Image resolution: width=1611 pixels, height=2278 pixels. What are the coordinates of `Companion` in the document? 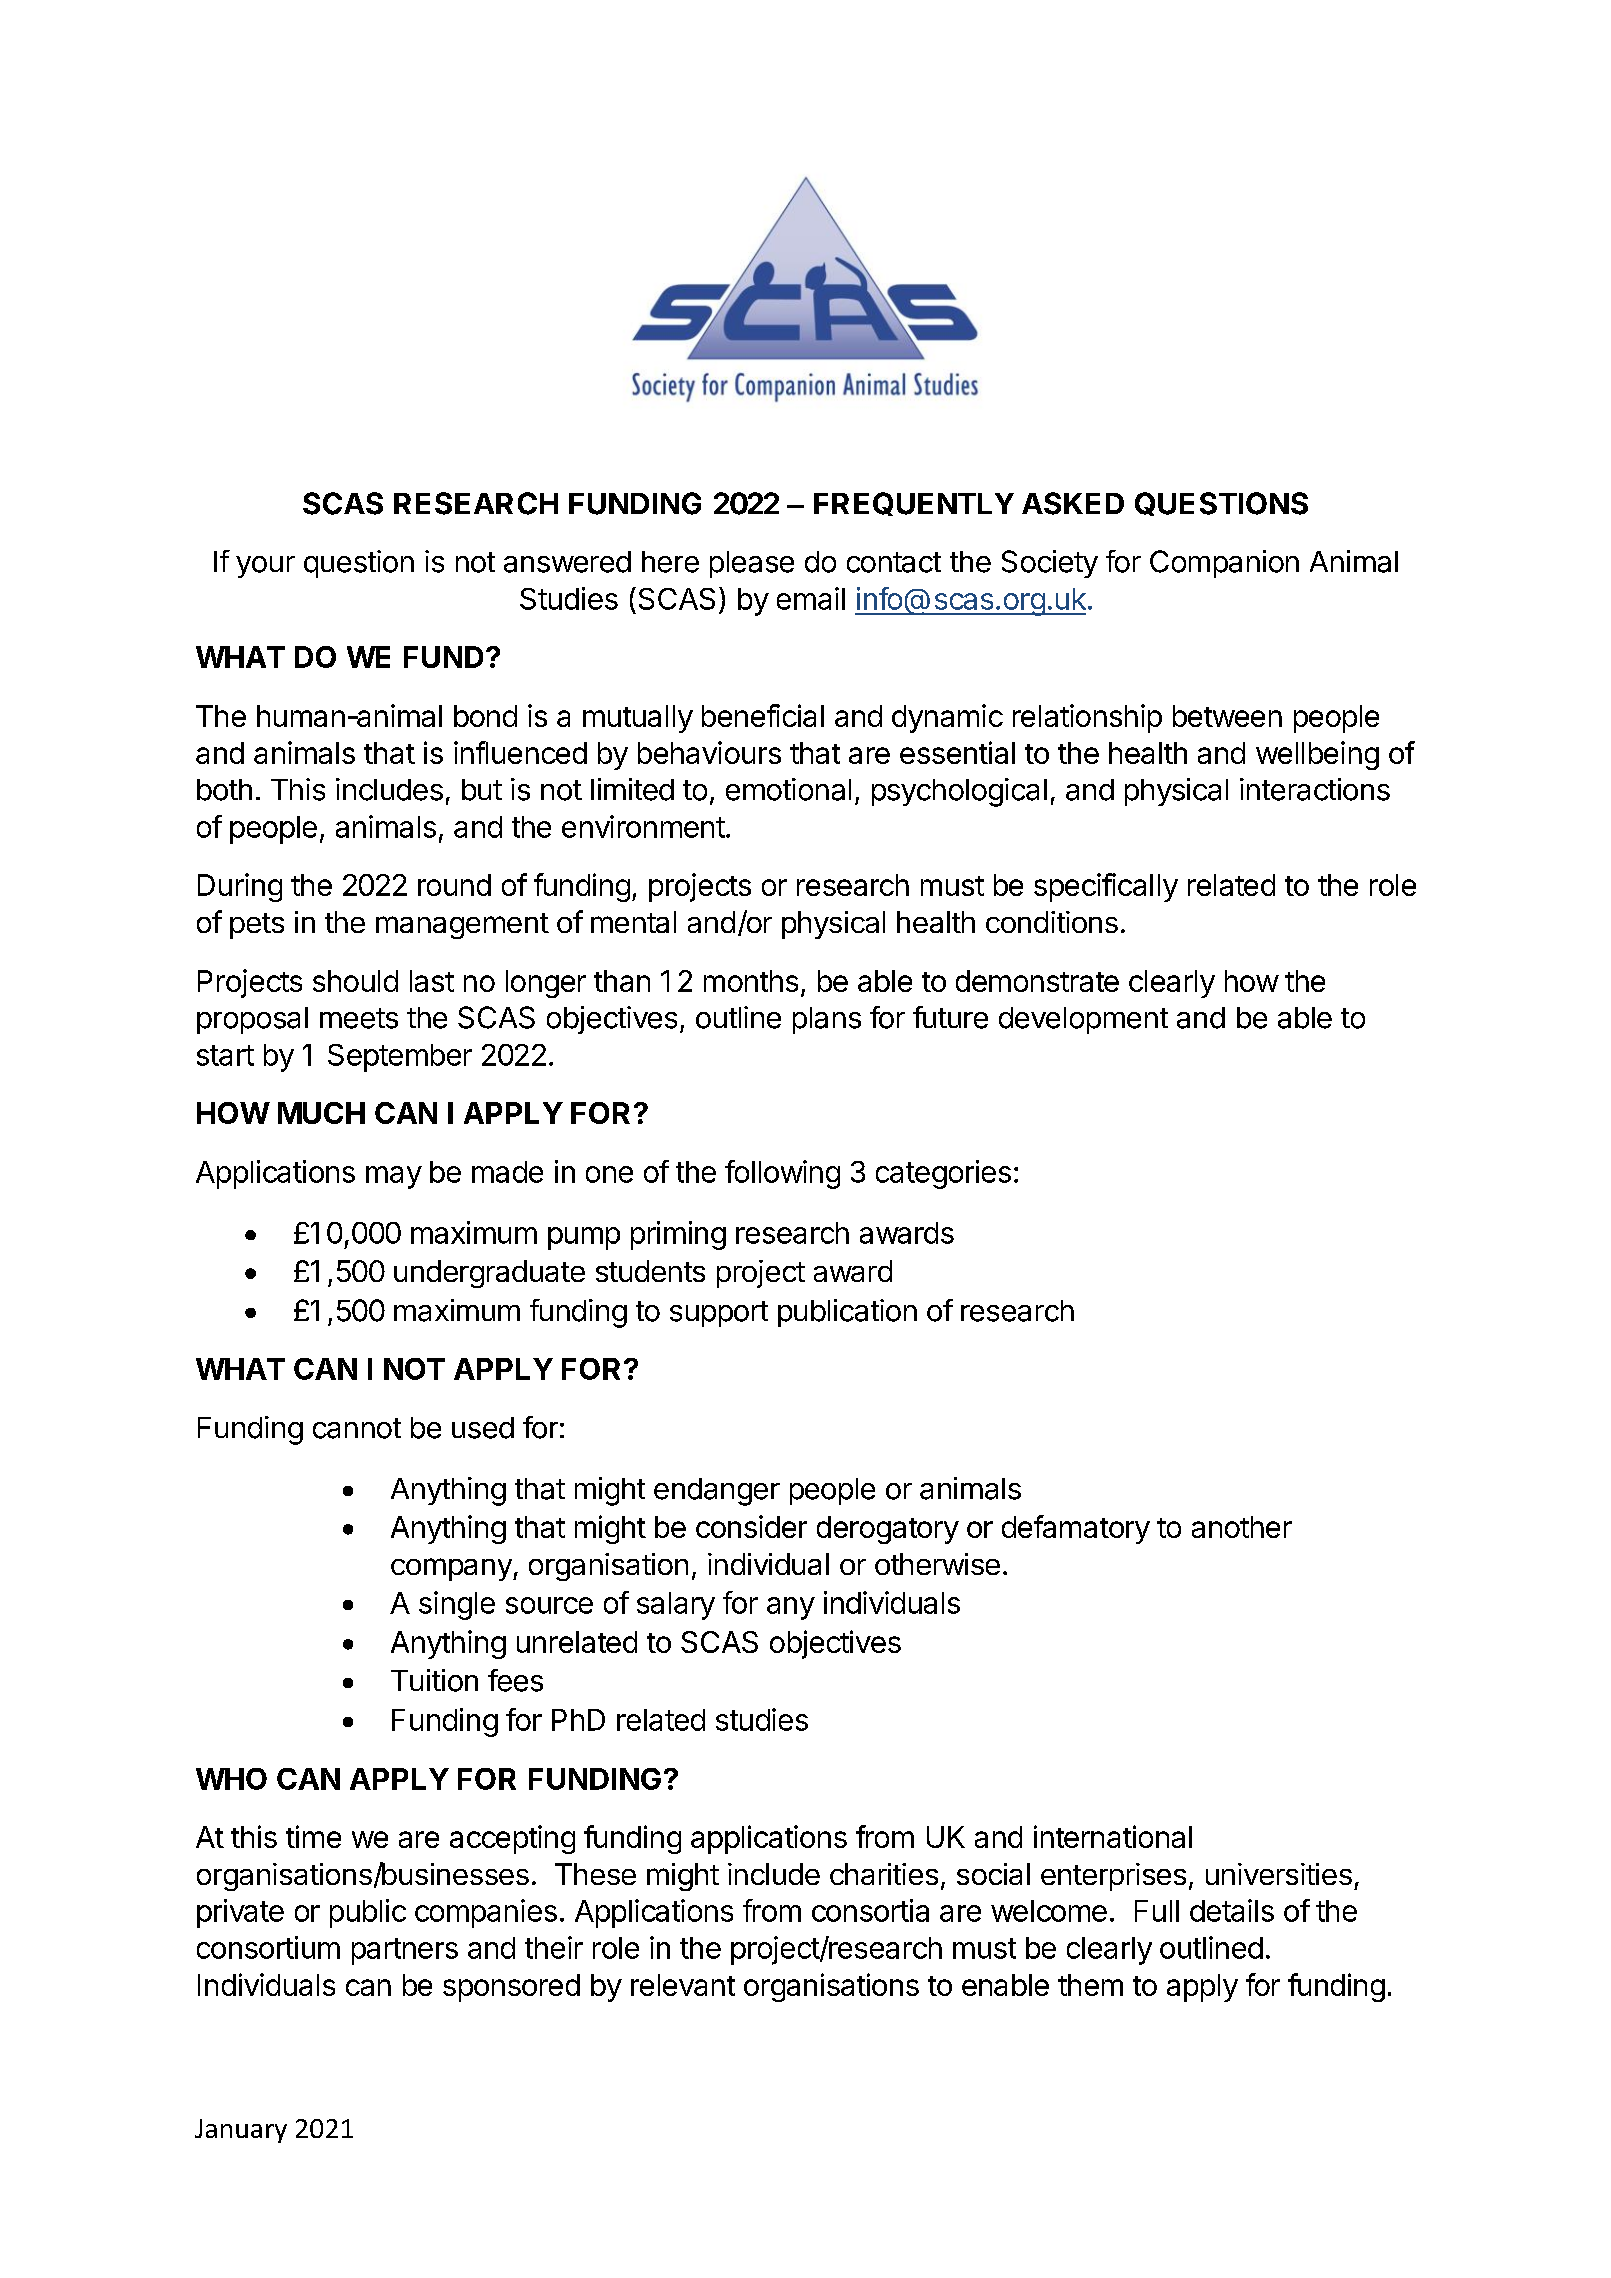 It's located at (1224, 564).
